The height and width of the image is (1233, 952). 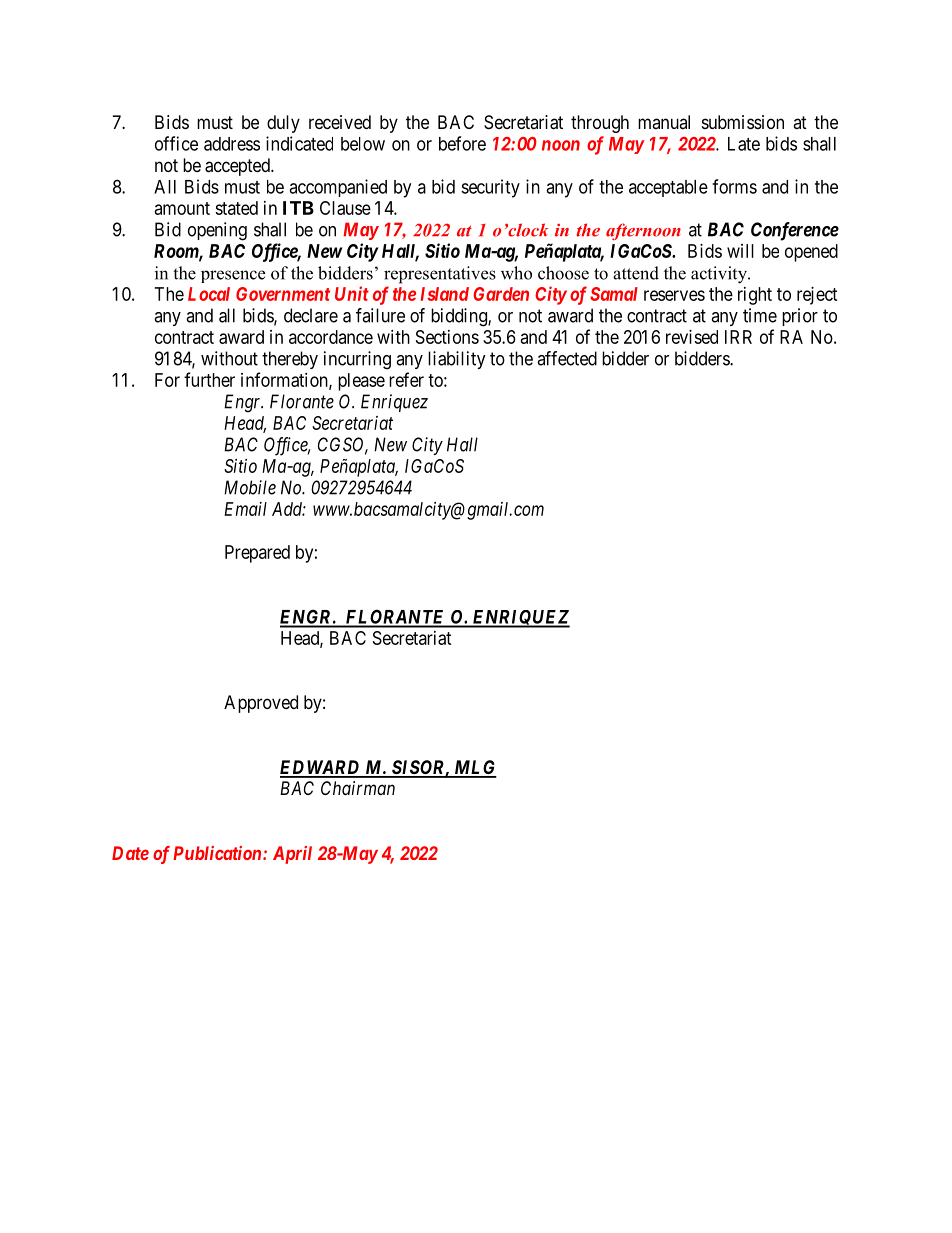 What do you see at coordinates (218, 853) in the image?
I see `Publication` at bounding box center [218, 853].
